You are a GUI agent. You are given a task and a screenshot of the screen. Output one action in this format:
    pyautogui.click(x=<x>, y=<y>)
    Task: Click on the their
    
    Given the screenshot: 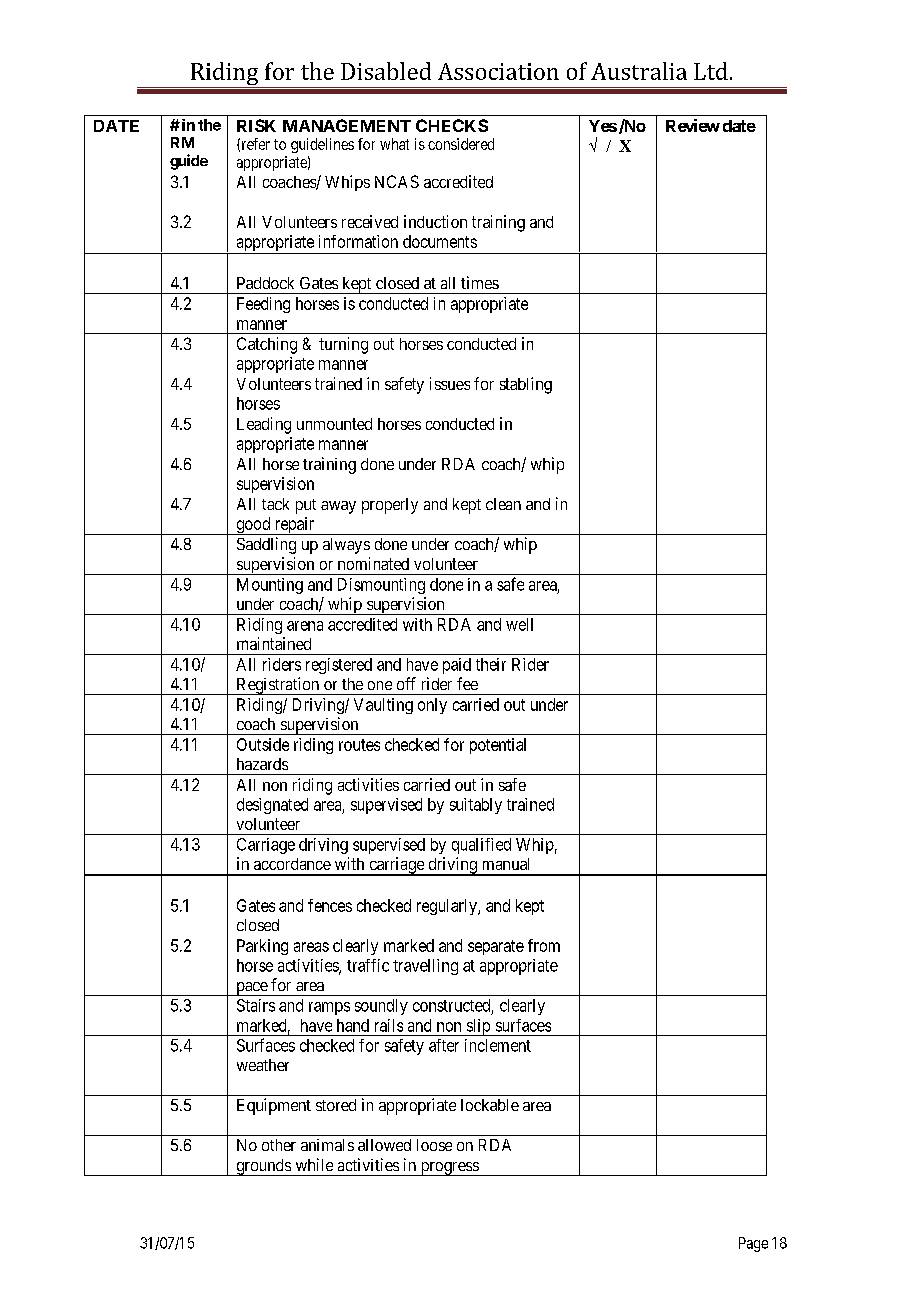 What is the action you would take?
    pyautogui.click(x=491, y=664)
